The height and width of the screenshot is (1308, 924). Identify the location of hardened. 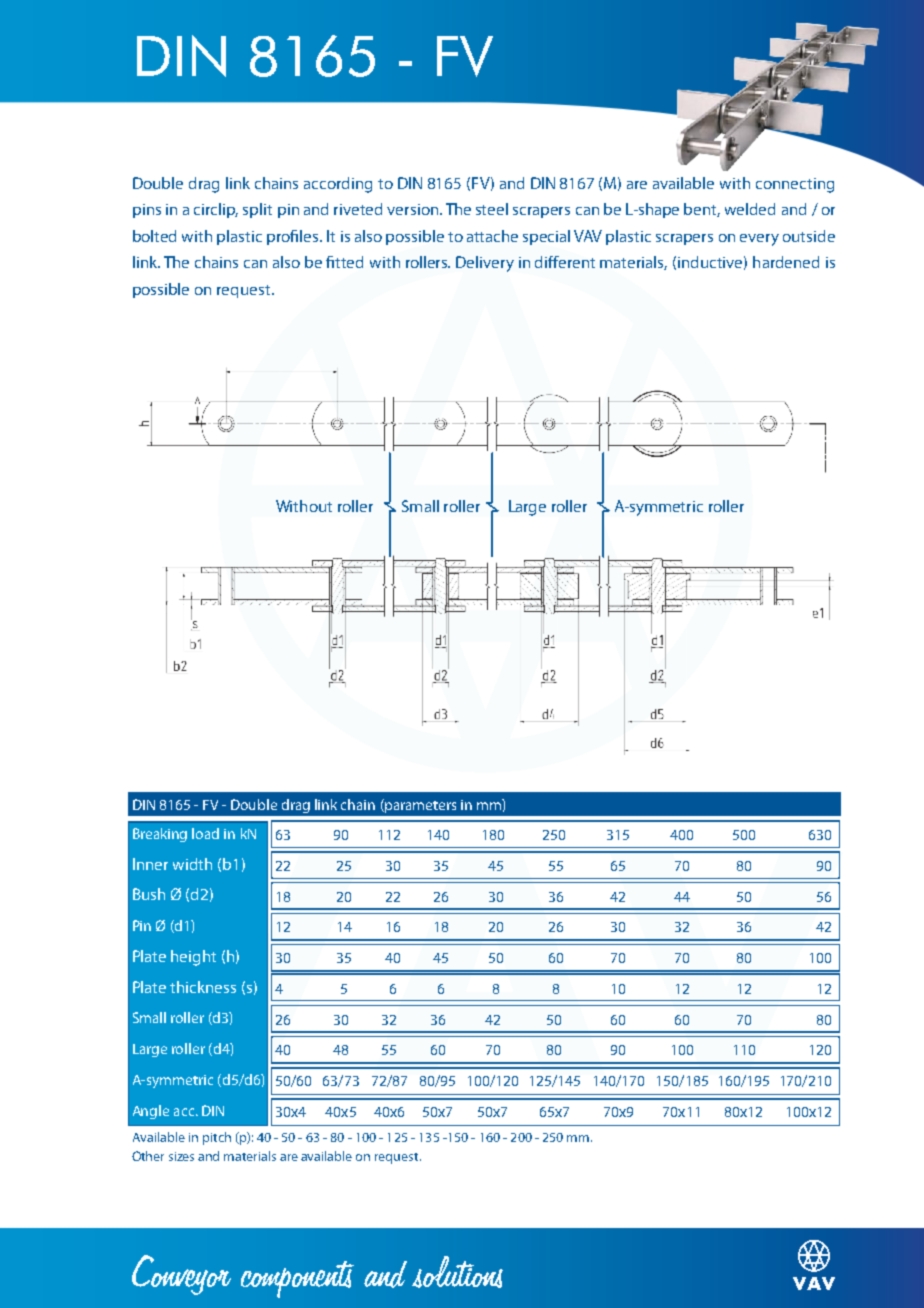
(786, 262).
